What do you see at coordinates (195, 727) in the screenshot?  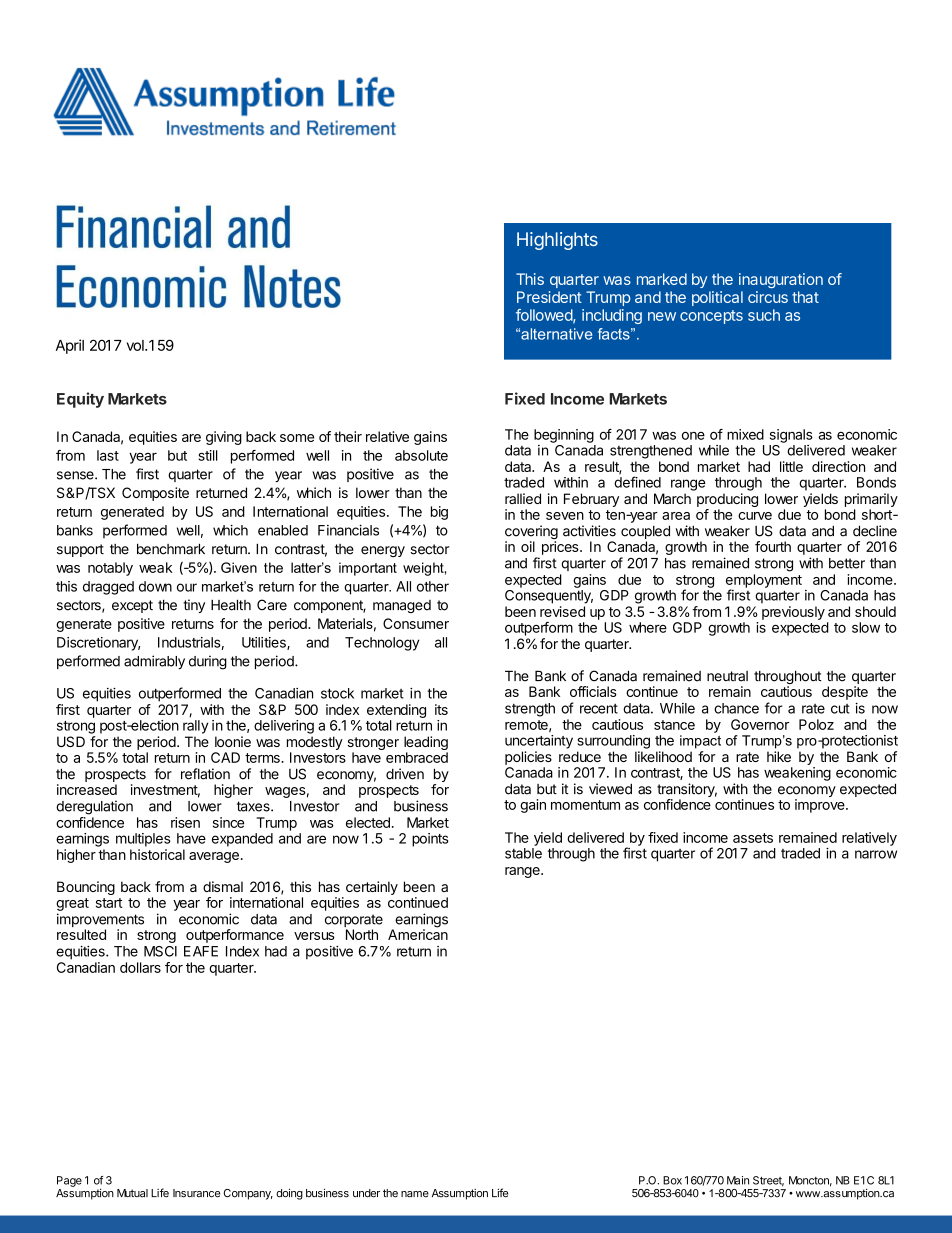 I see `rally` at bounding box center [195, 727].
